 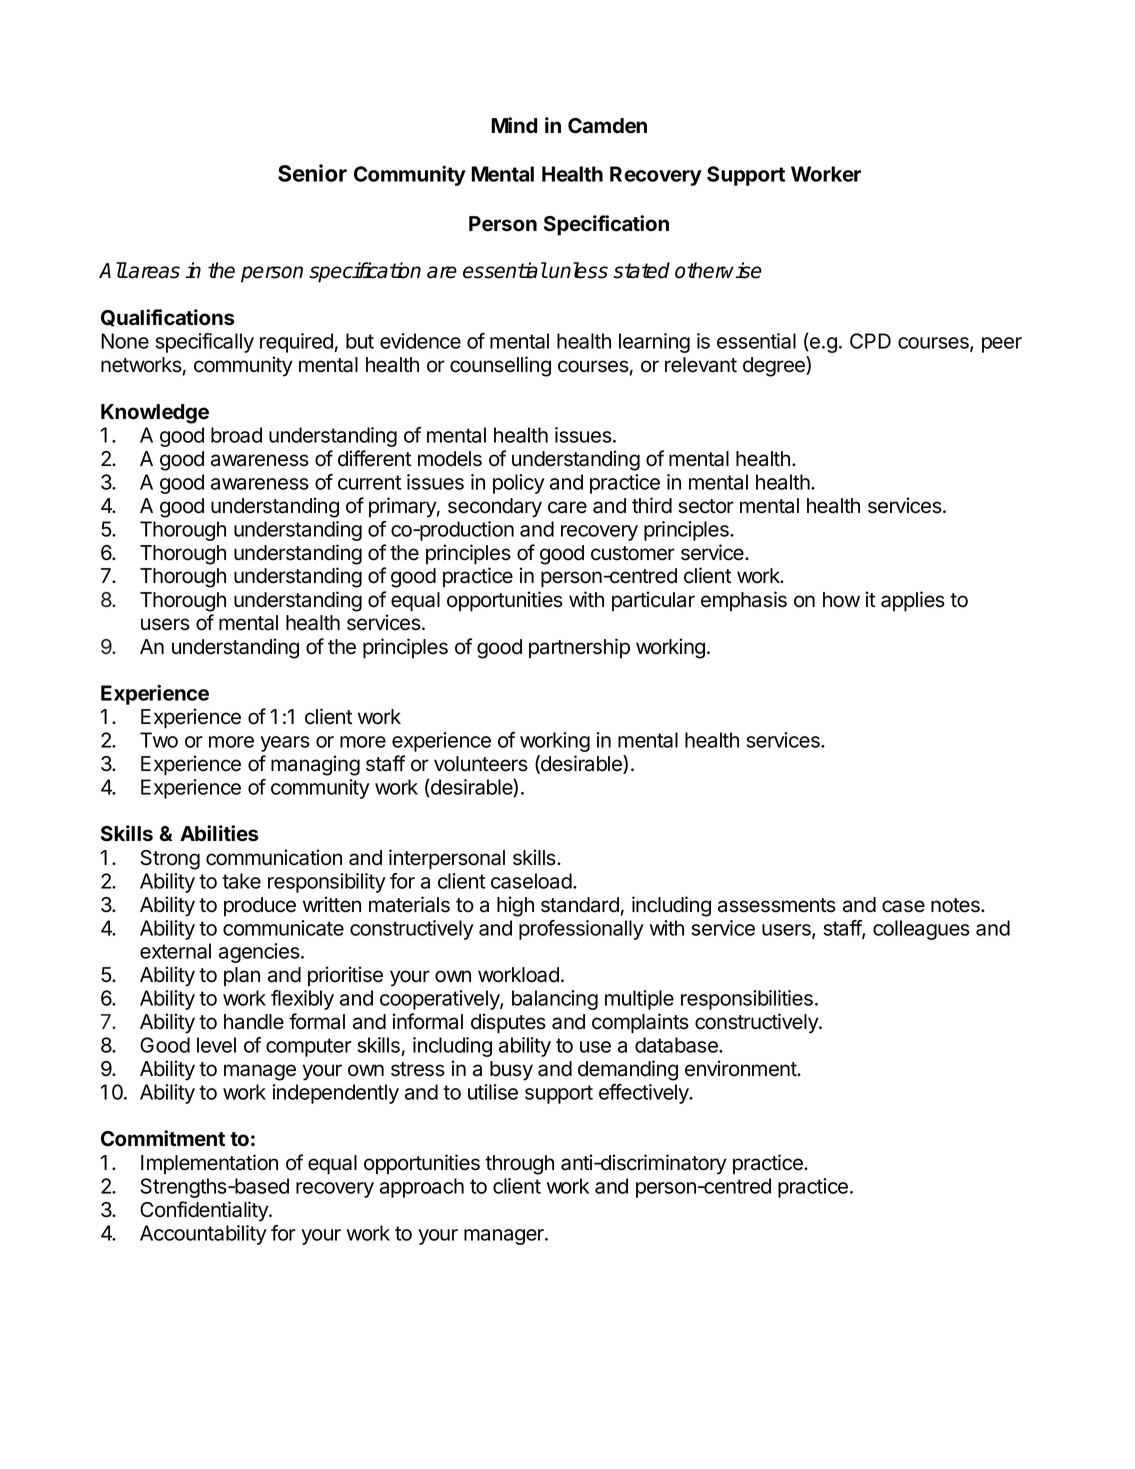 What do you see at coordinates (913, 601) in the screenshot?
I see `applies` at bounding box center [913, 601].
